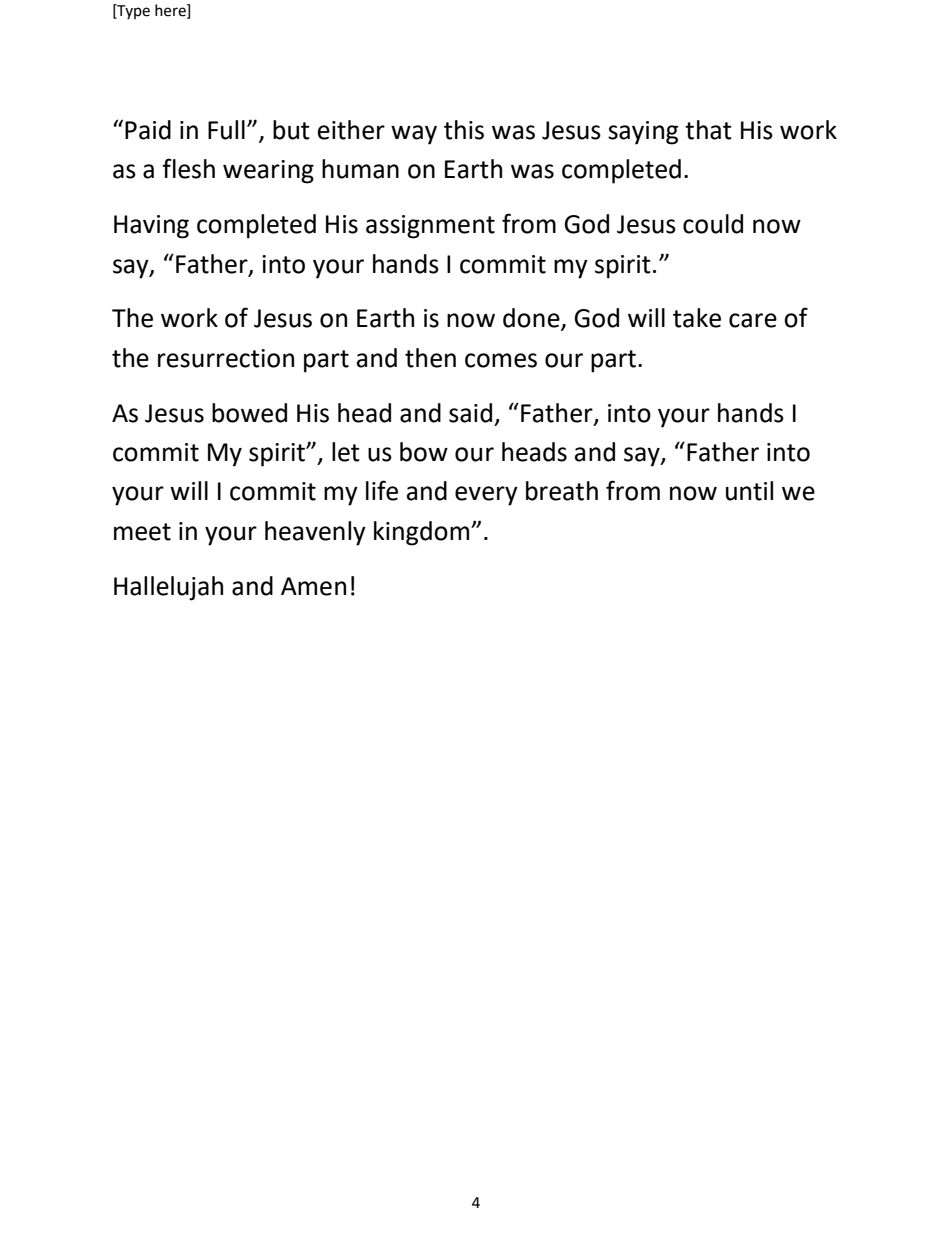 The image size is (952, 1233). I want to click on Hallelujah, so click(168, 588).
